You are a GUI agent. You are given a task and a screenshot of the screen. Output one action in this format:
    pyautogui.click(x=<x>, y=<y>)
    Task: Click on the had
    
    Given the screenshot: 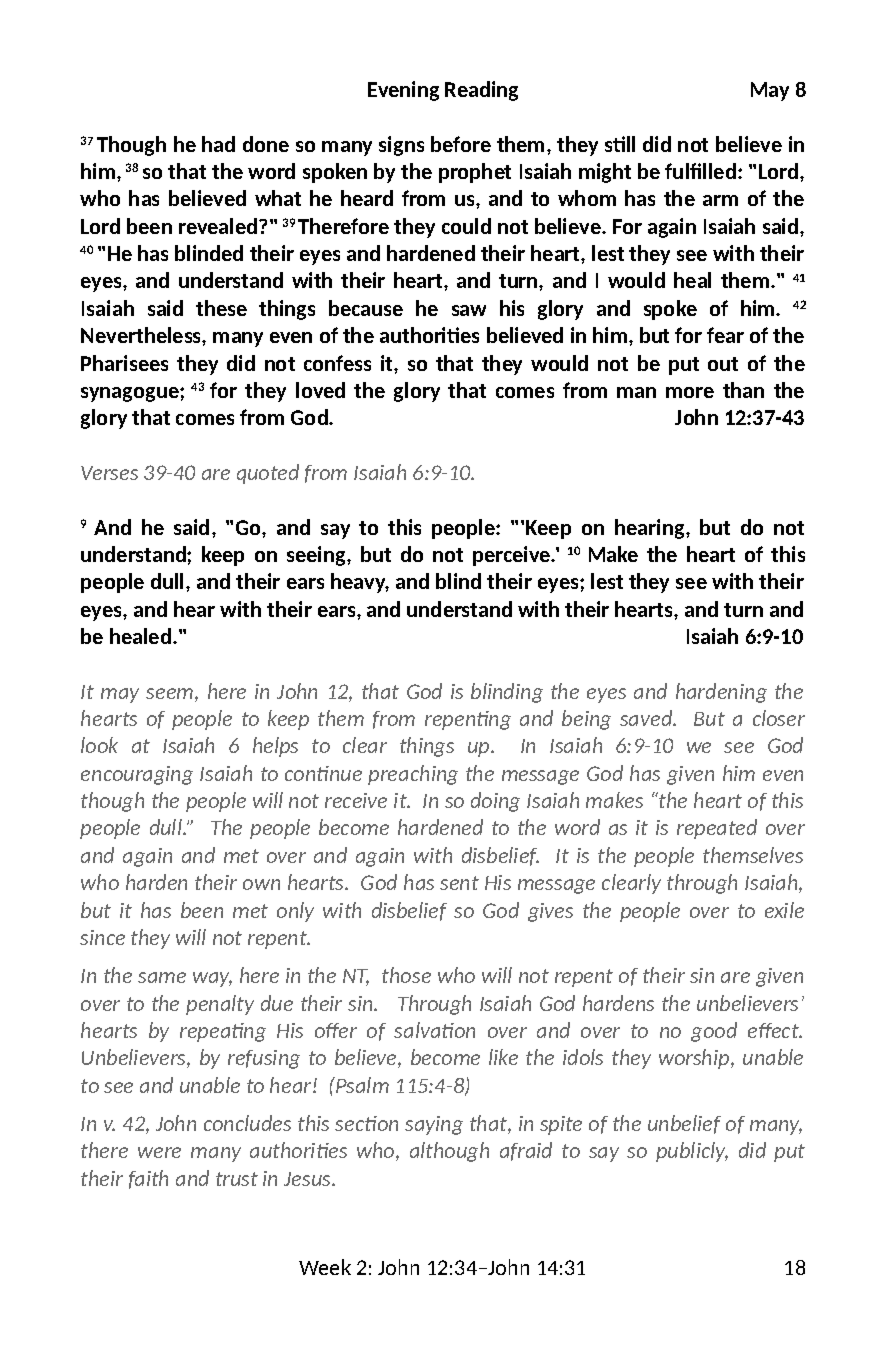 What is the action you would take?
    pyautogui.click(x=218, y=144)
